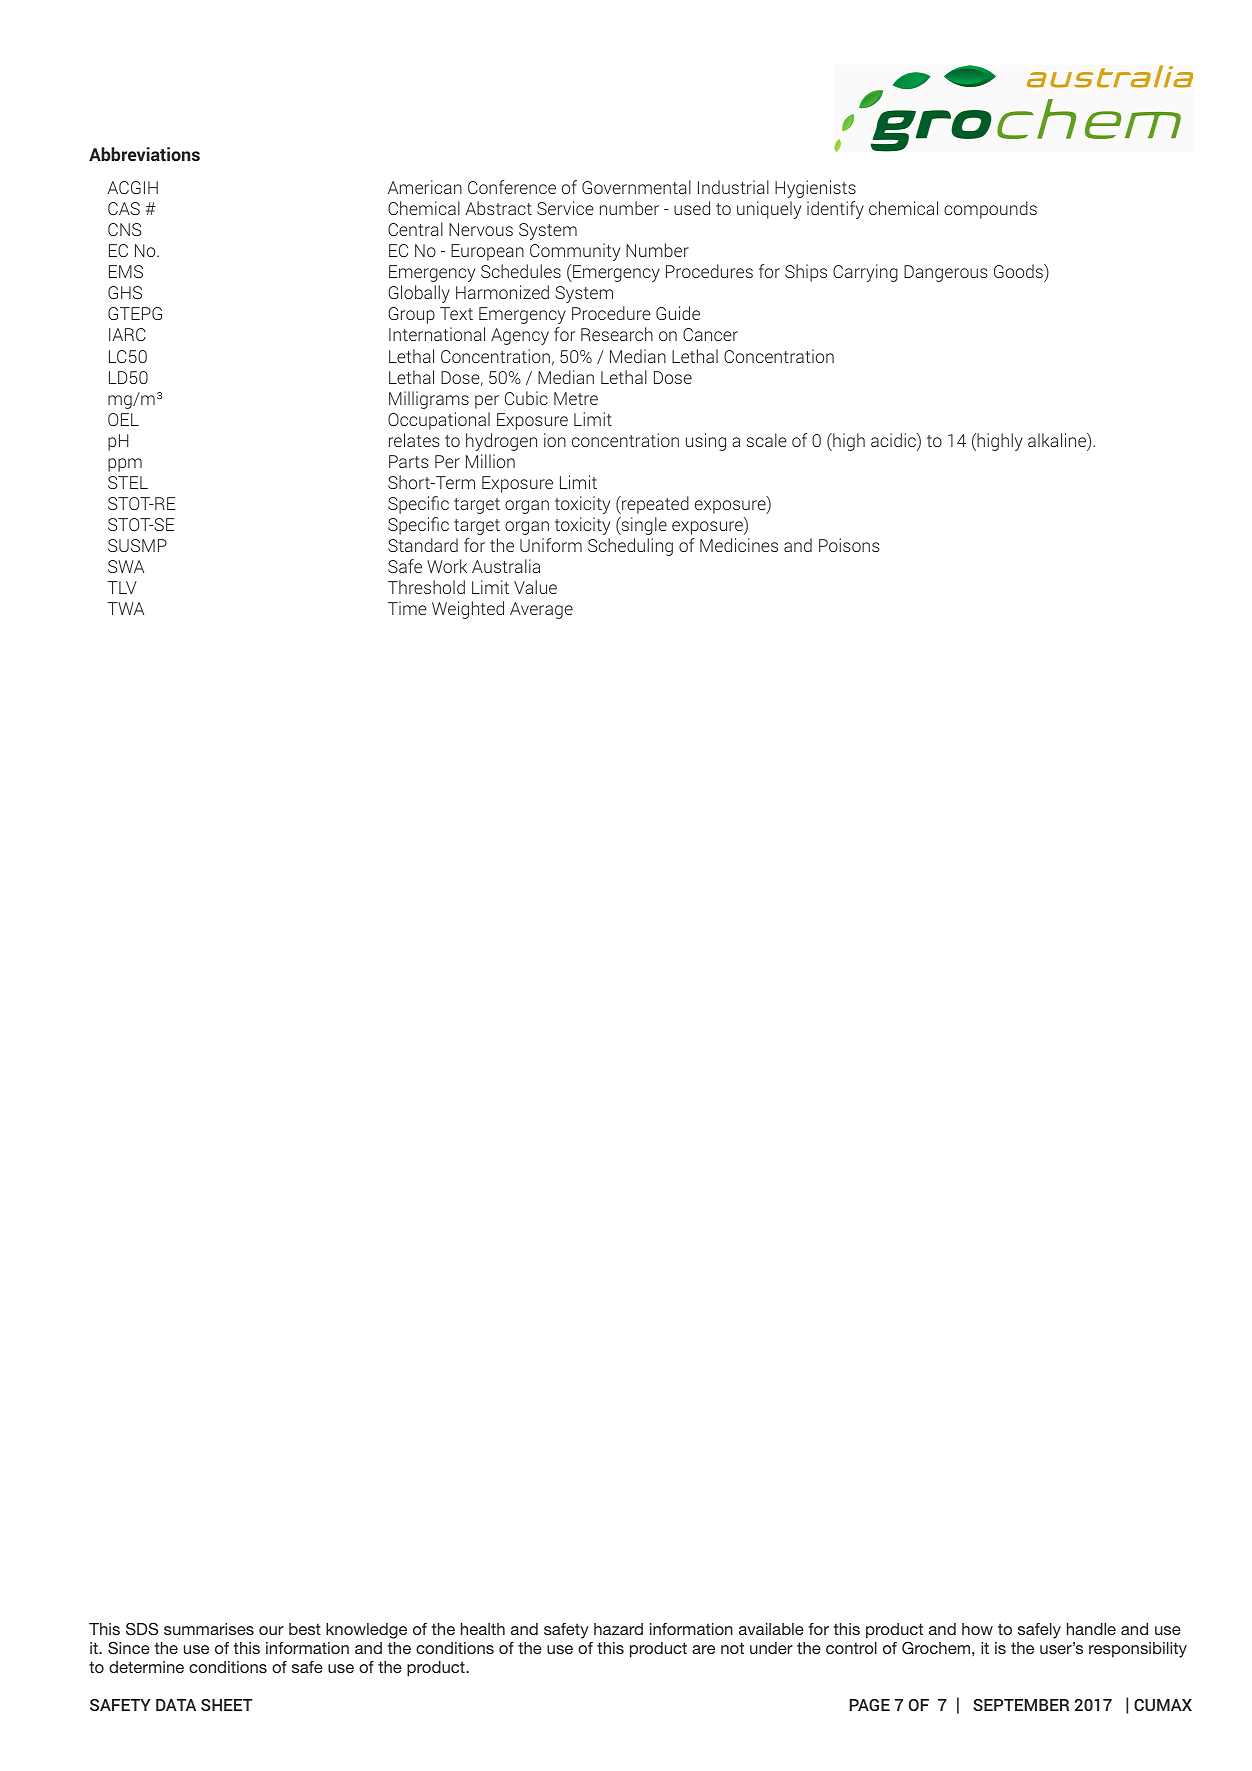 This screenshot has height=1771, width=1252. What do you see at coordinates (125, 608) in the screenshot?
I see `TWA` at bounding box center [125, 608].
